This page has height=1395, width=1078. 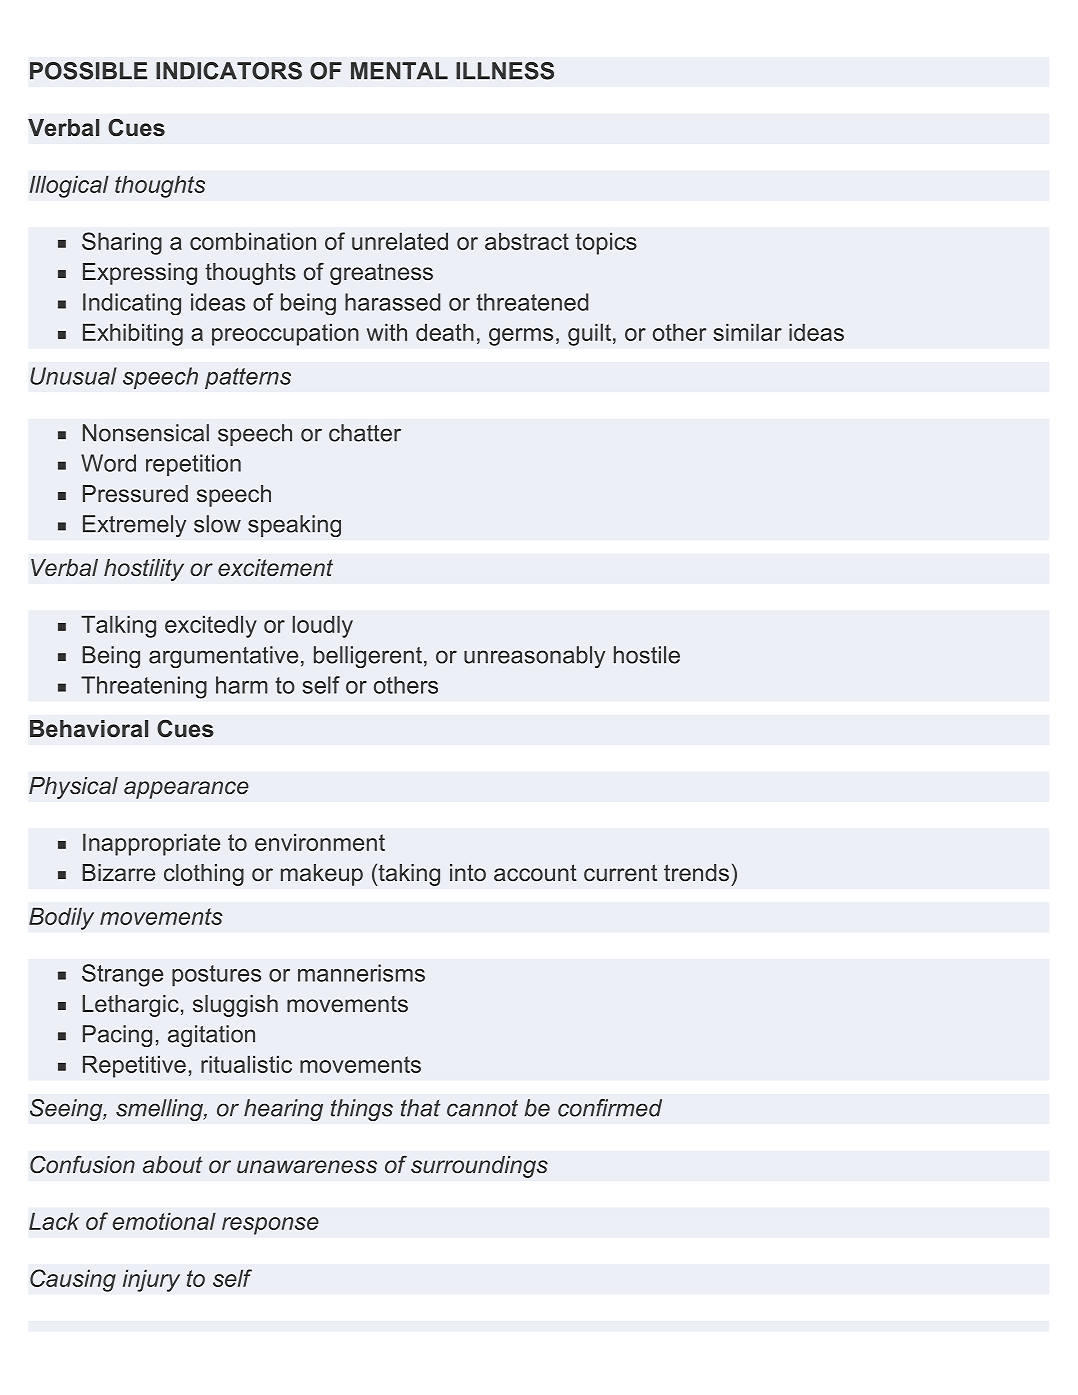 I want to click on POSSIBLE, so click(x=88, y=71).
